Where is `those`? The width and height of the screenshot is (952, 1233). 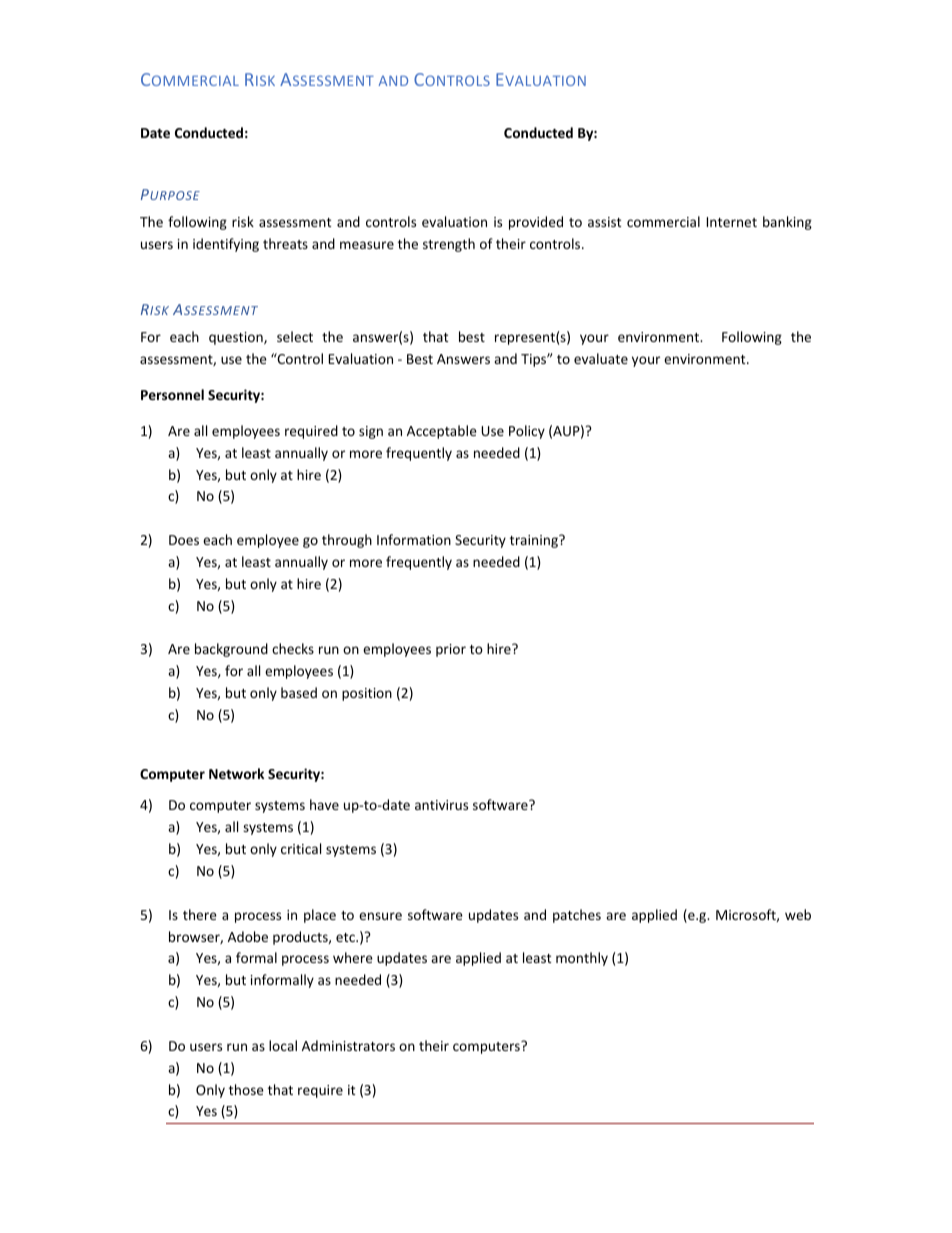
those is located at coordinates (246, 1089).
